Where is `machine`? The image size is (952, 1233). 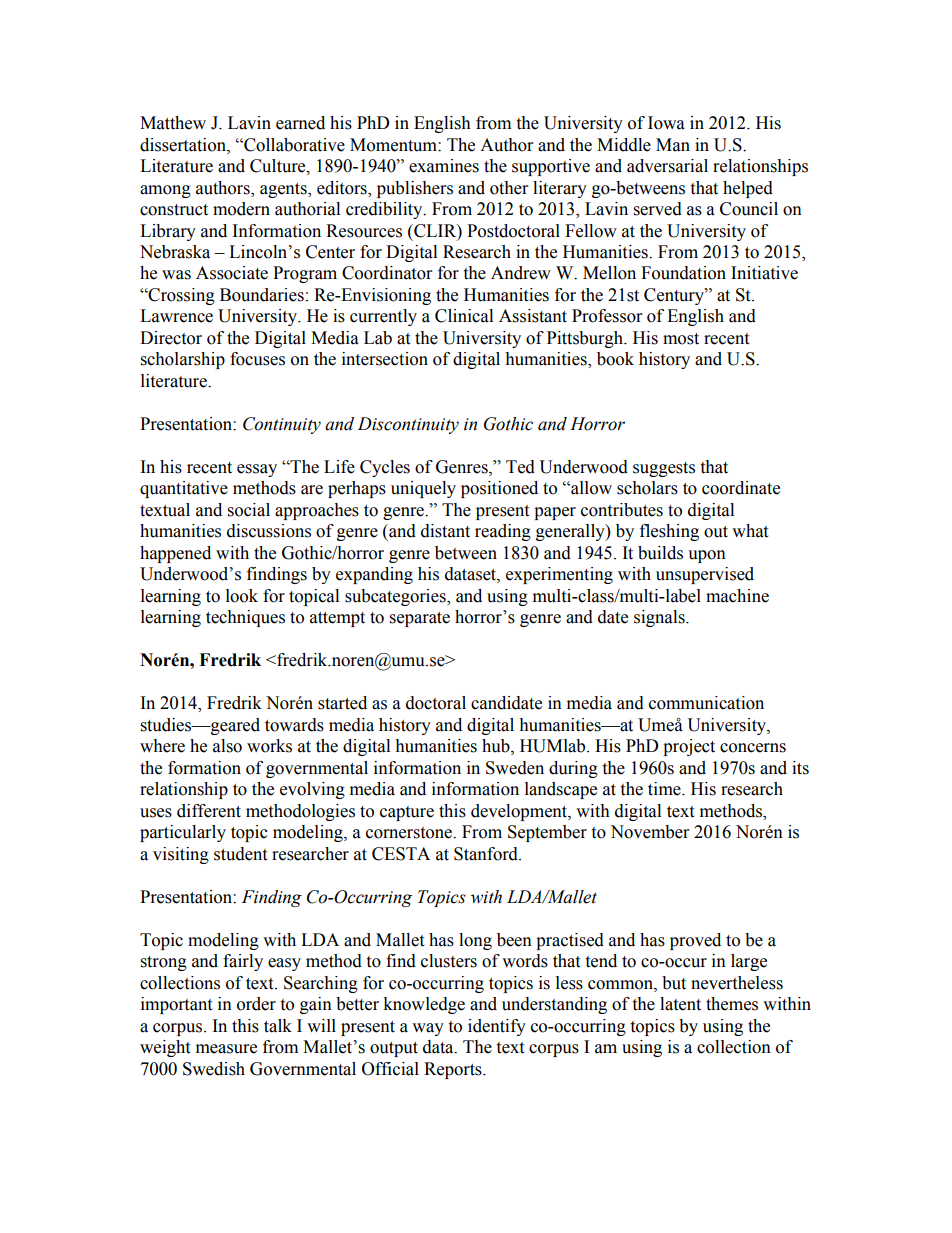
machine is located at coordinates (737, 596).
